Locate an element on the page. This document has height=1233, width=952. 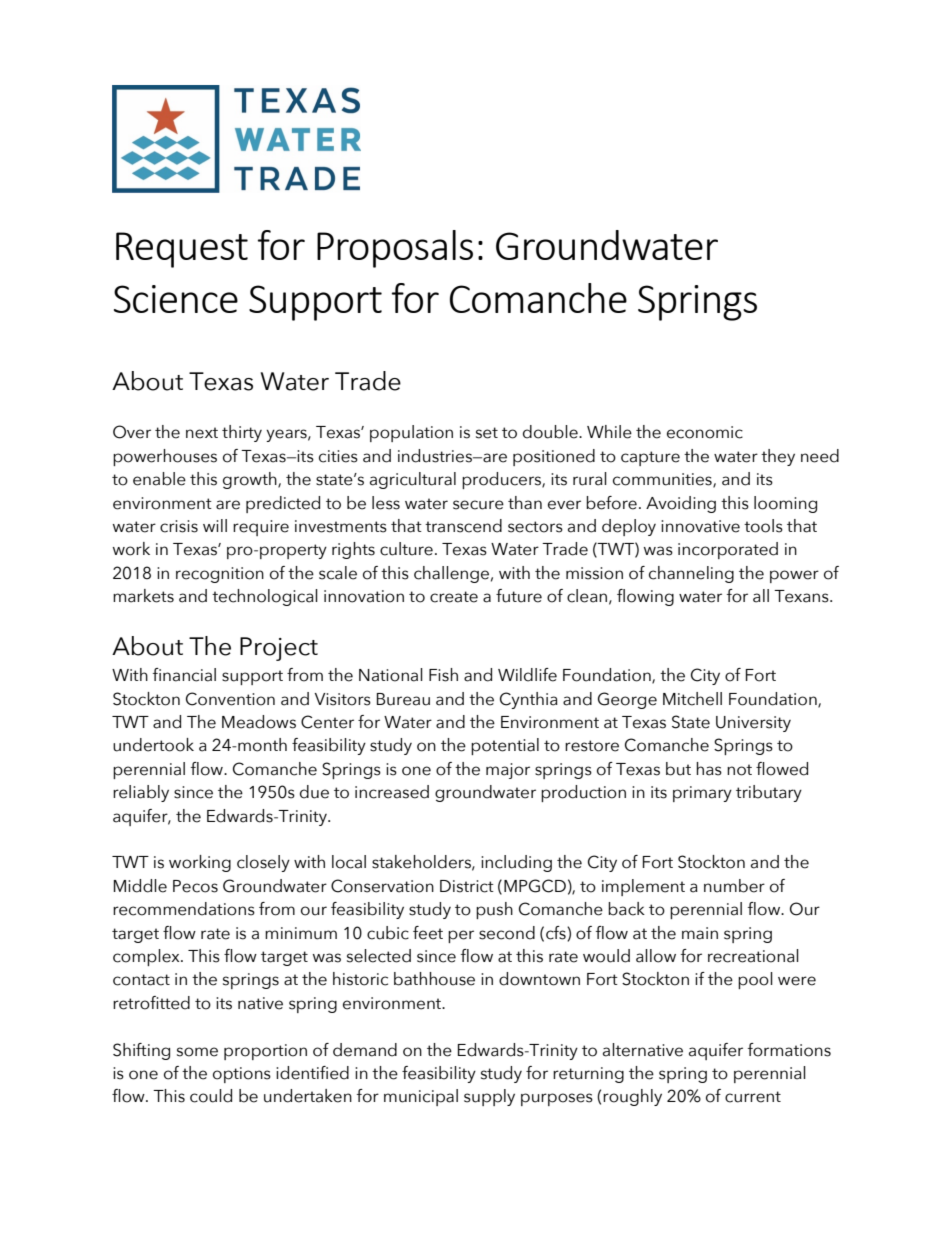
Request is located at coordinates (182, 250).
